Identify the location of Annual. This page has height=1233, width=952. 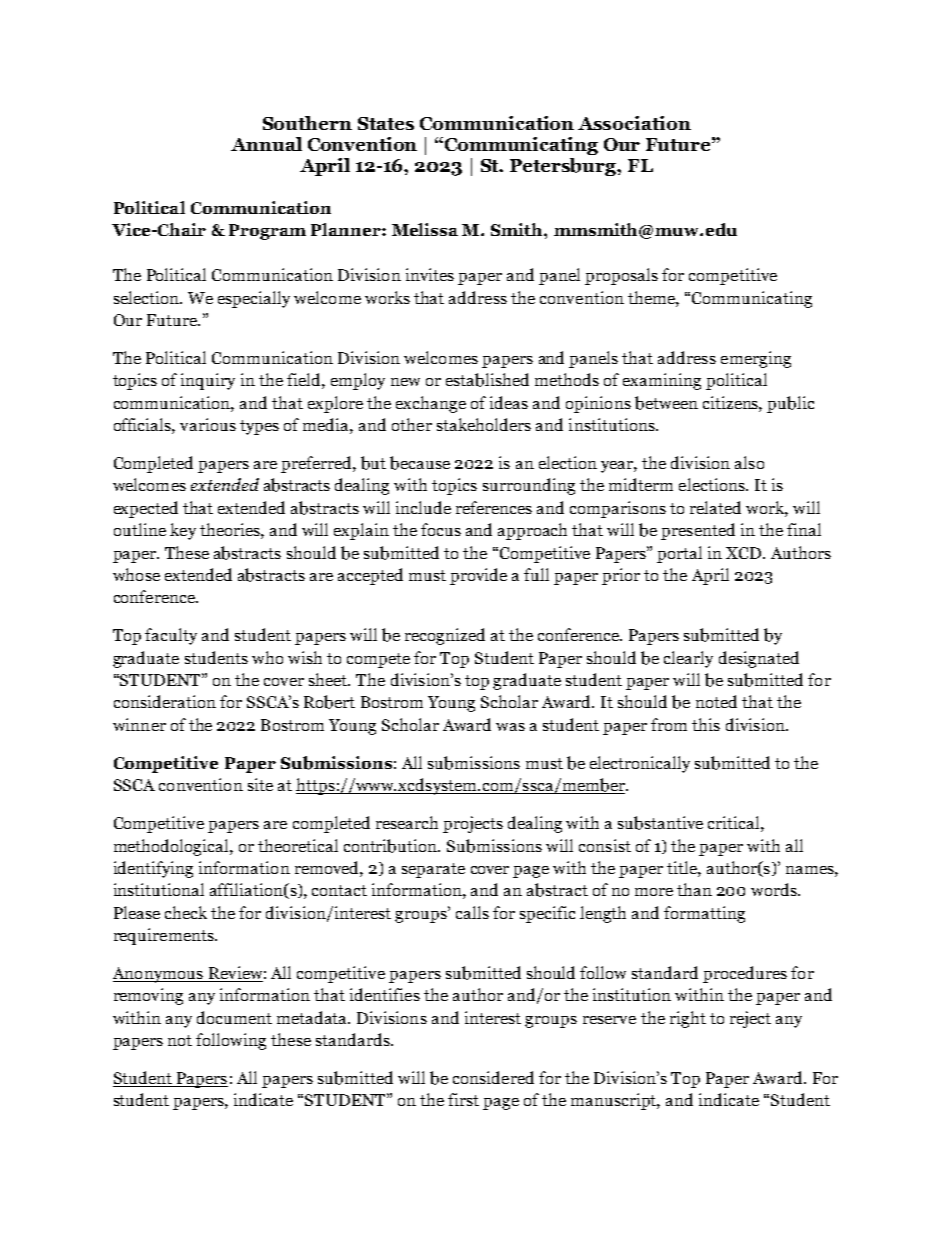
(266, 144).
